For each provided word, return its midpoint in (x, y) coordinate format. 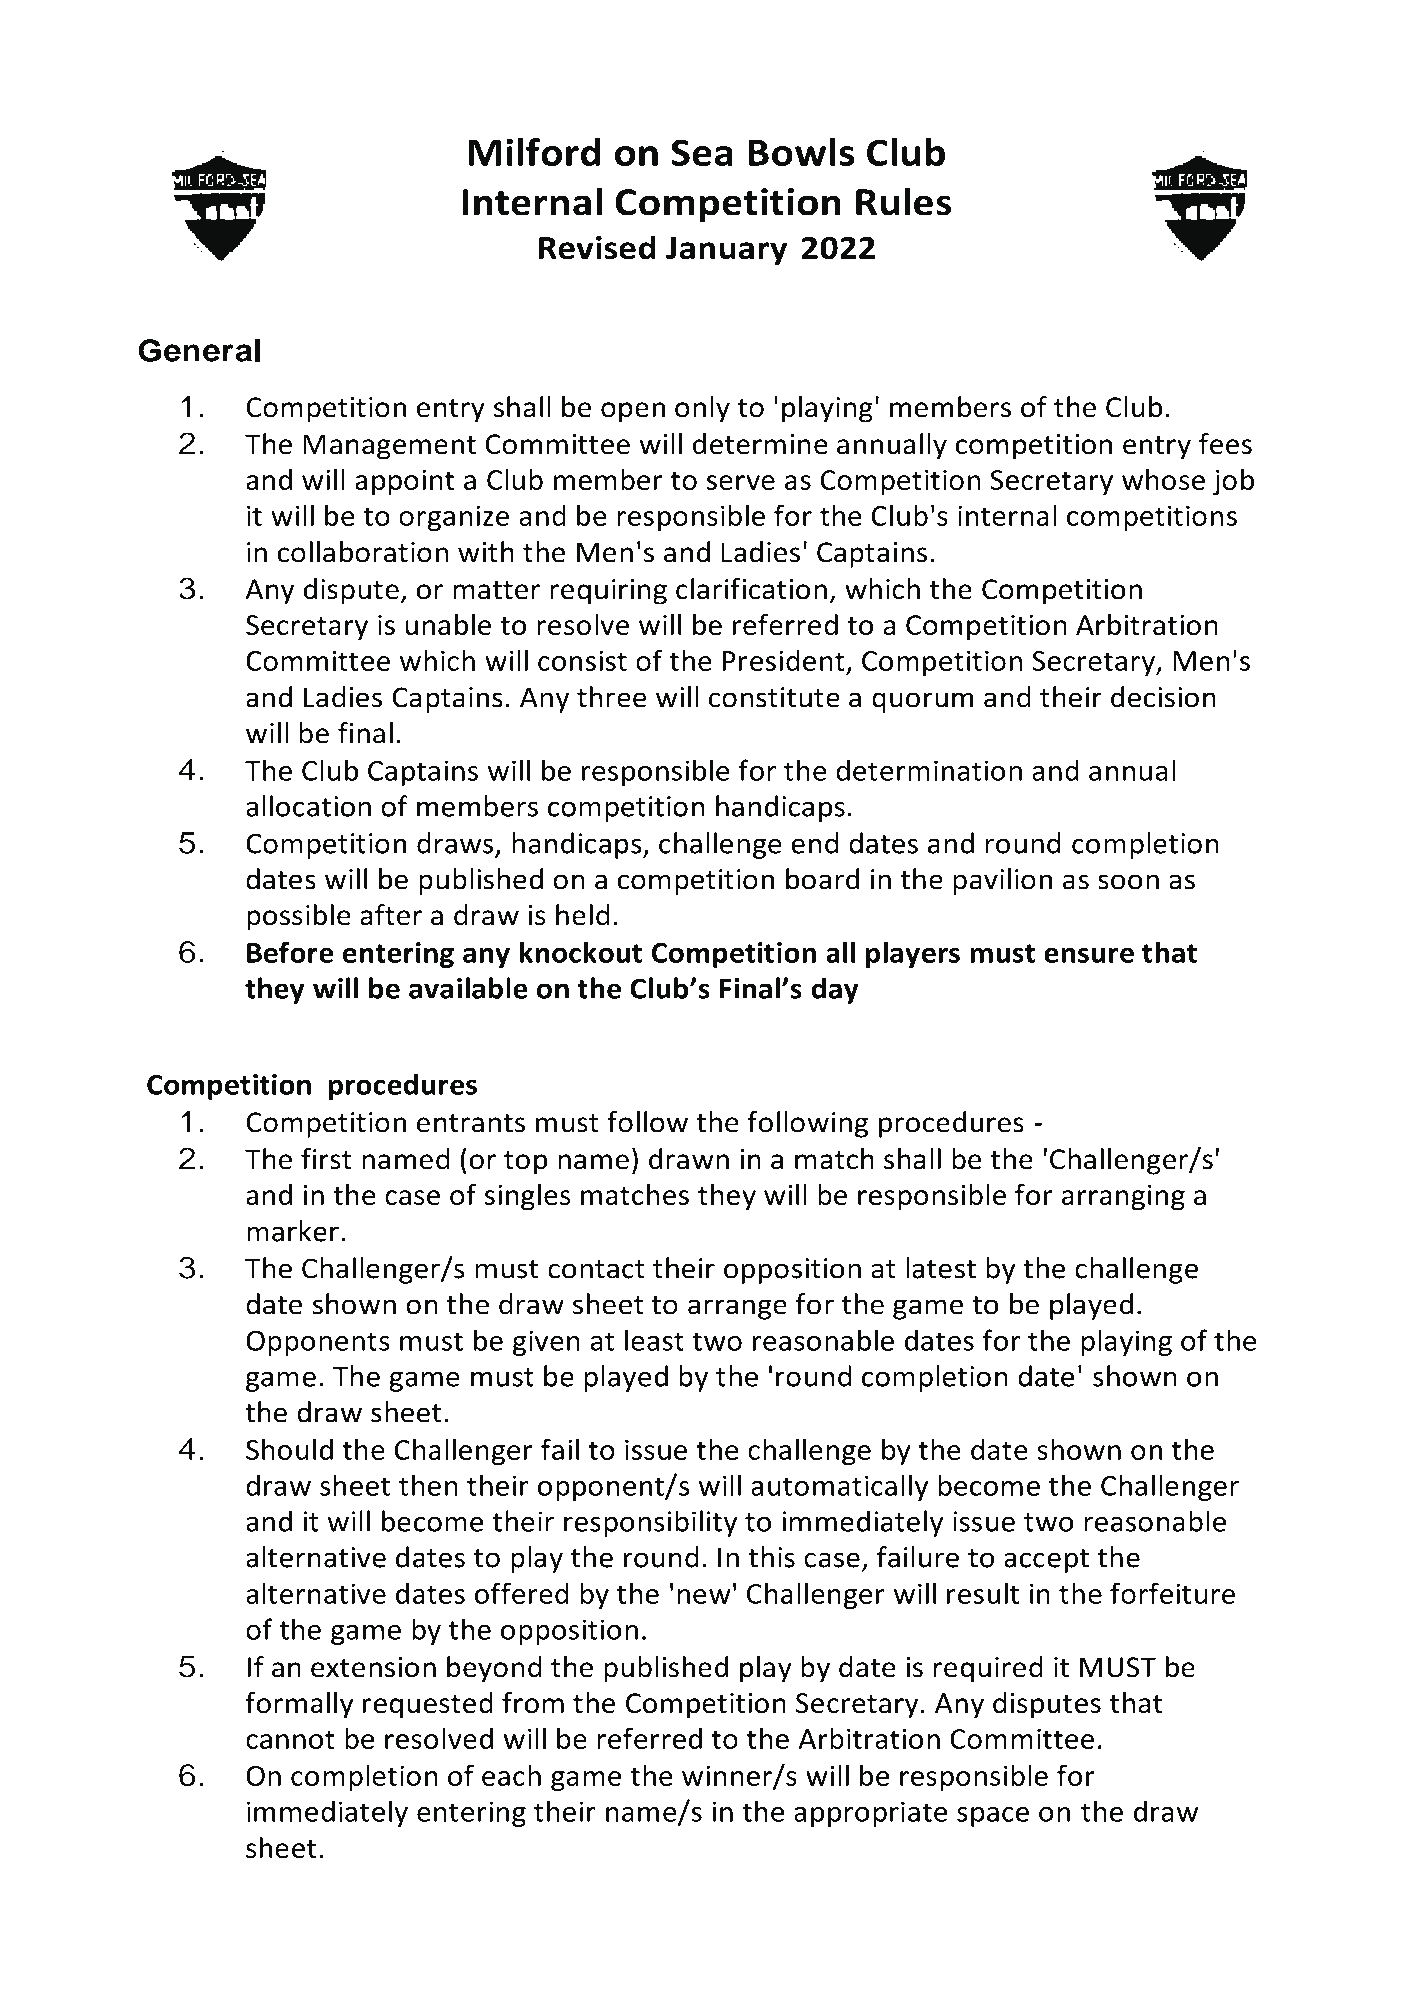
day (835, 990)
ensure (1089, 955)
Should (289, 1449)
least (654, 1340)
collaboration (363, 552)
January (726, 251)
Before (290, 952)
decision (1163, 697)
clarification (751, 589)
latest (941, 1268)
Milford (534, 152)
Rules (904, 201)
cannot (290, 1739)
